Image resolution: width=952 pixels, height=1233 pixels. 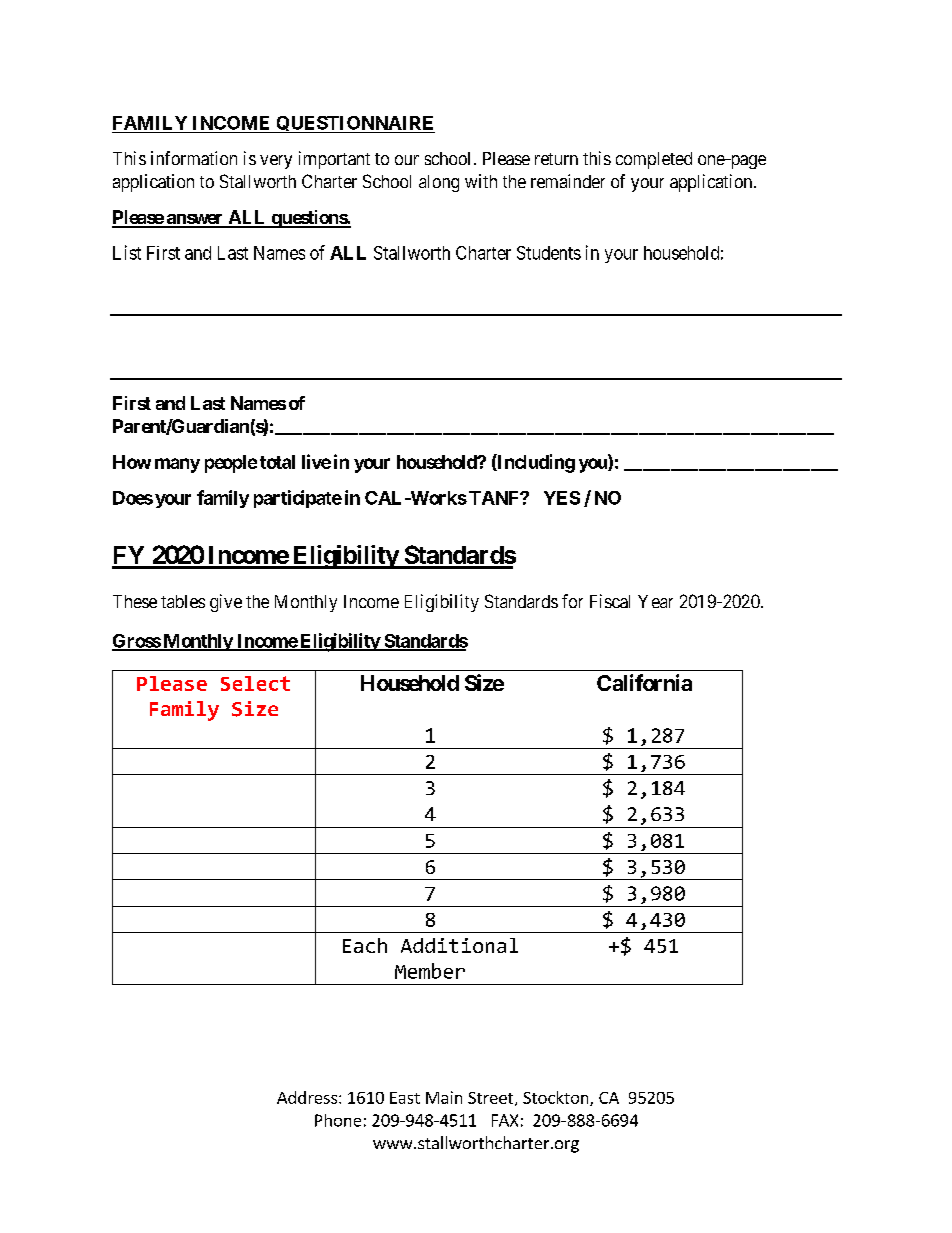 What do you see at coordinates (307, 1097) in the document?
I see `Address` at bounding box center [307, 1097].
